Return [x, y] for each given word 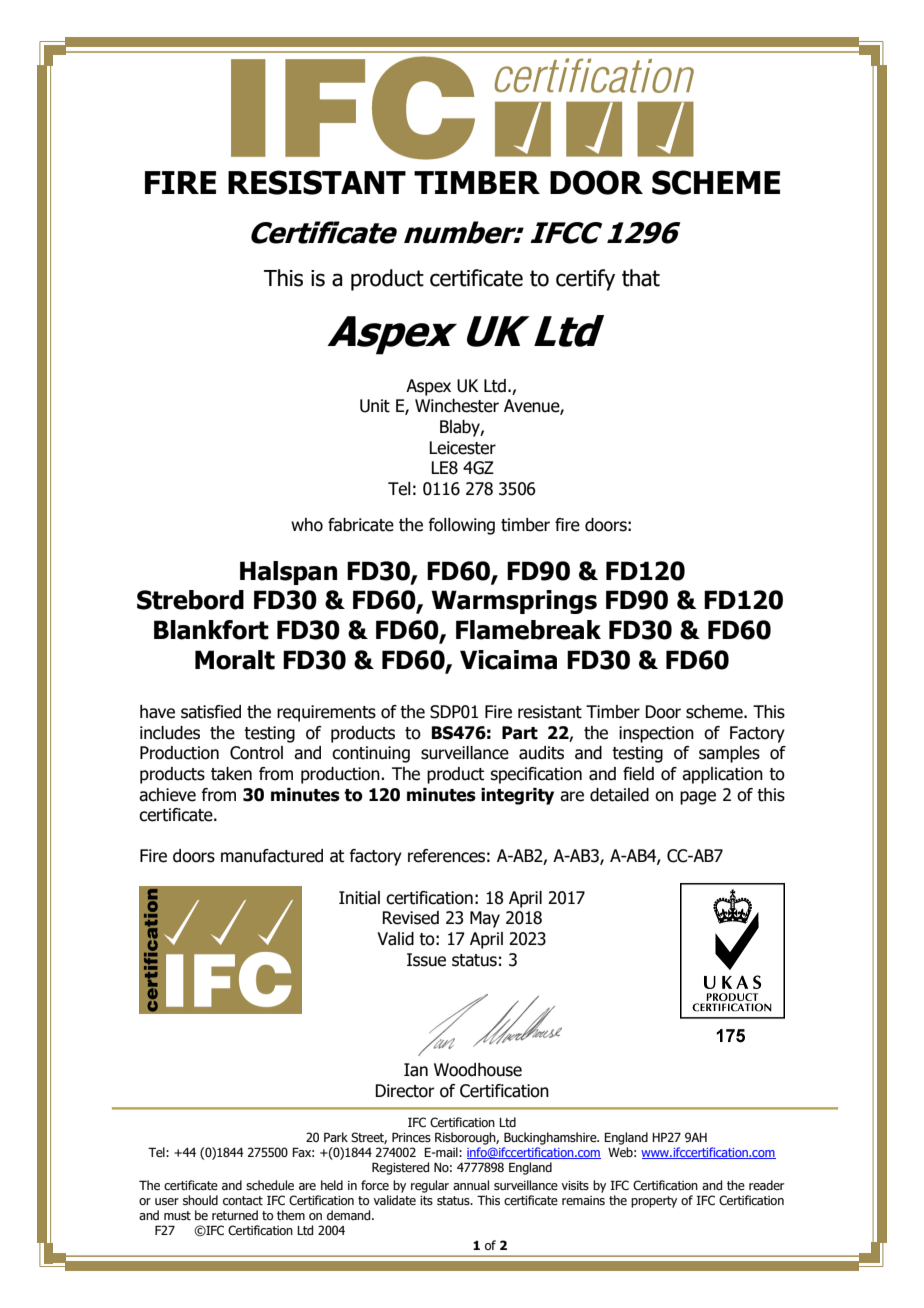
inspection [656, 734]
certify [585, 280]
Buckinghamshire [551, 1138]
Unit [375, 406]
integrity [517, 796]
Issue [426, 960]
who [307, 525]
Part [520, 733]
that [641, 278]
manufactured [272, 856]
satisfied [211, 712]
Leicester [462, 448]
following [461, 526]
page [698, 798]
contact [243, 1200]
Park [336, 1137]
